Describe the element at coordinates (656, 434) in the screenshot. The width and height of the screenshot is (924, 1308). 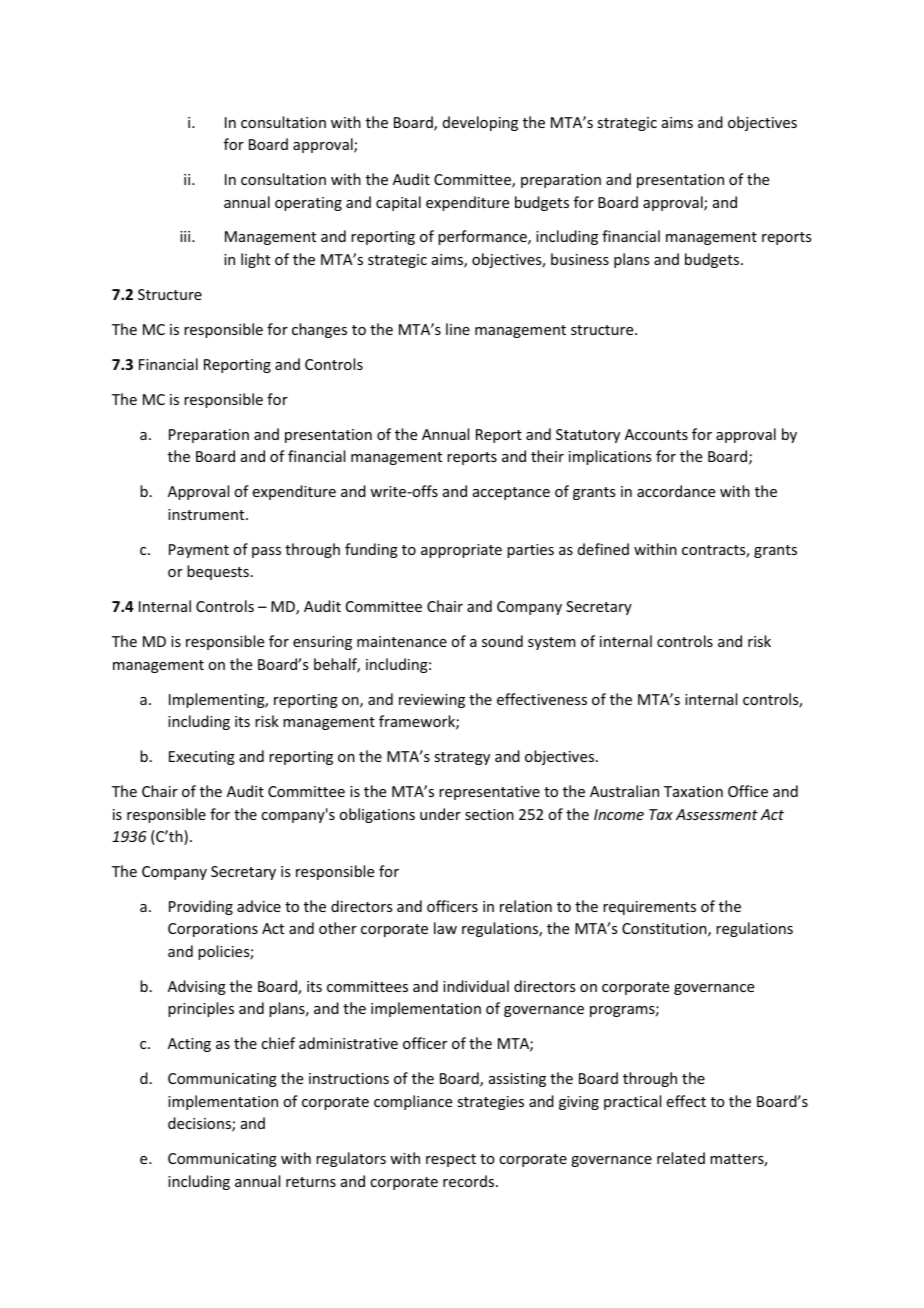
I see `Accounts` at that location.
